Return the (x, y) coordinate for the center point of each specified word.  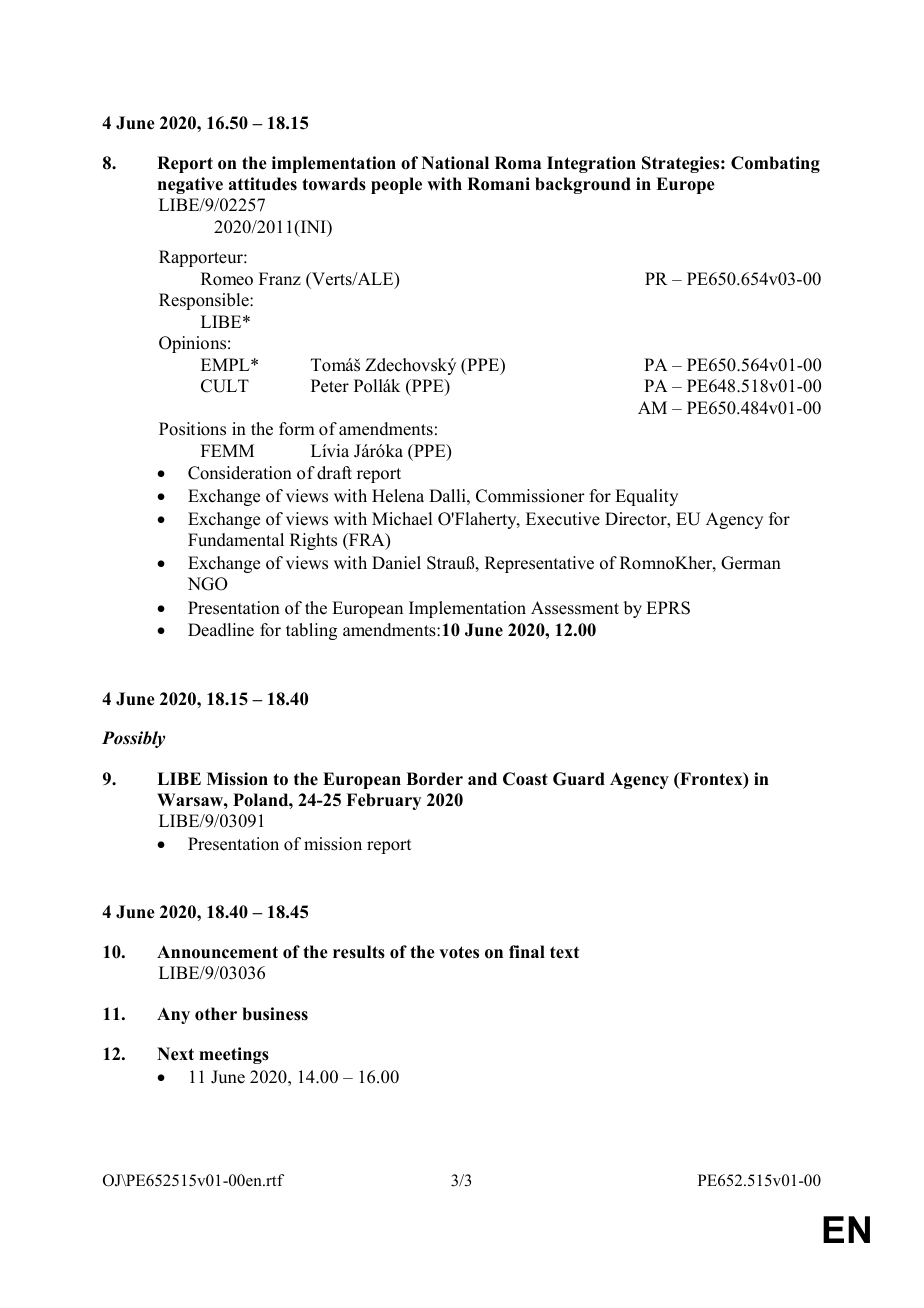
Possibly (133, 739)
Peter (330, 386)
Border (434, 779)
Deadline (221, 630)
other (216, 1014)
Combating (775, 164)
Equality (646, 497)
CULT (225, 386)
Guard (579, 779)
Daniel (396, 563)
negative (190, 185)
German (751, 563)
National (455, 163)
